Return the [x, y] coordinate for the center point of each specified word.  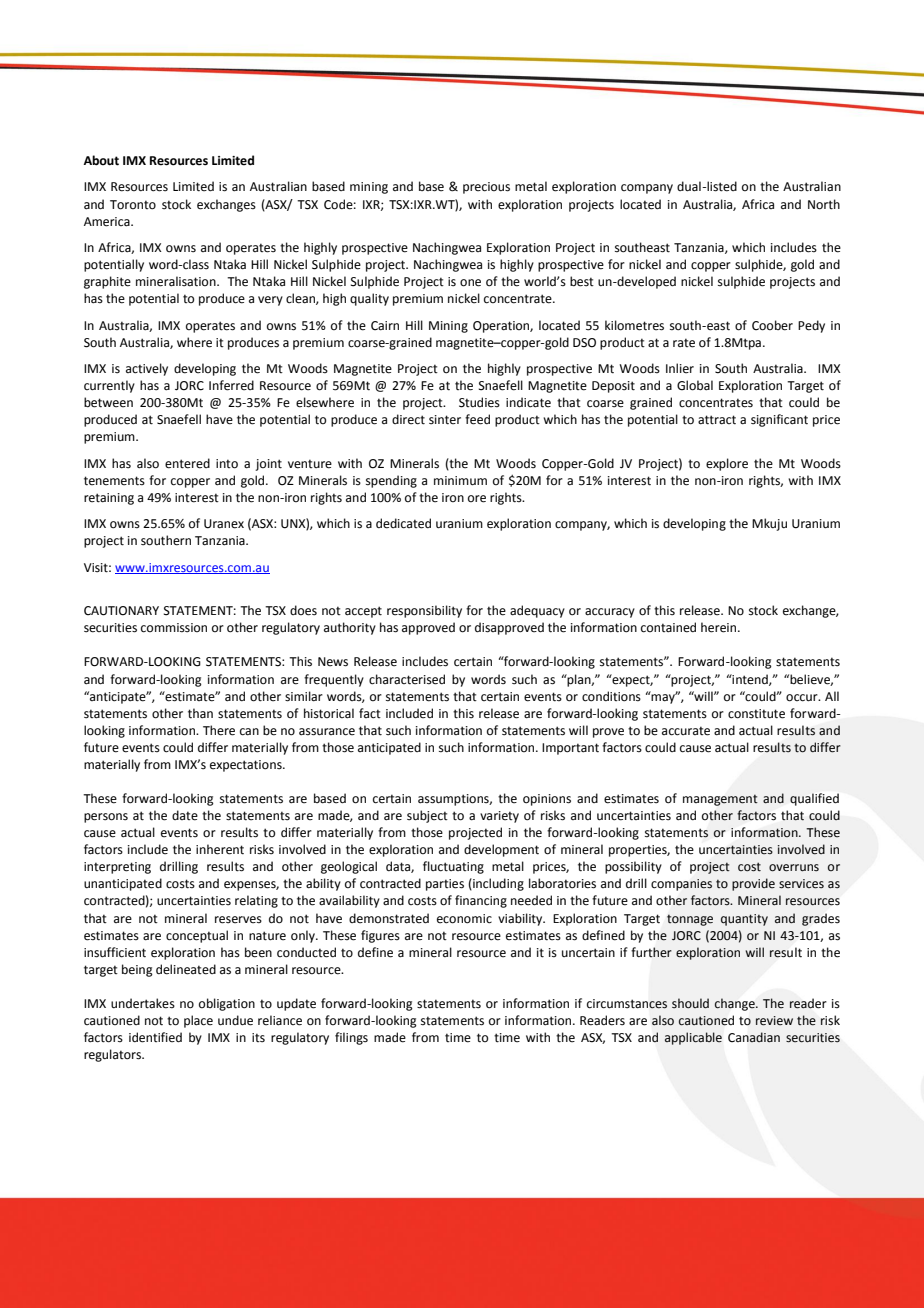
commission [174, 628]
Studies [479, 402]
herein [720, 627]
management [720, 800]
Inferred [231, 385]
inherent [220, 849]
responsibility [424, 611]
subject [427, 816]
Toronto [133, 205]
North [824, 204]
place [198, 1021]
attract [717, 420]
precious [486, 188]
